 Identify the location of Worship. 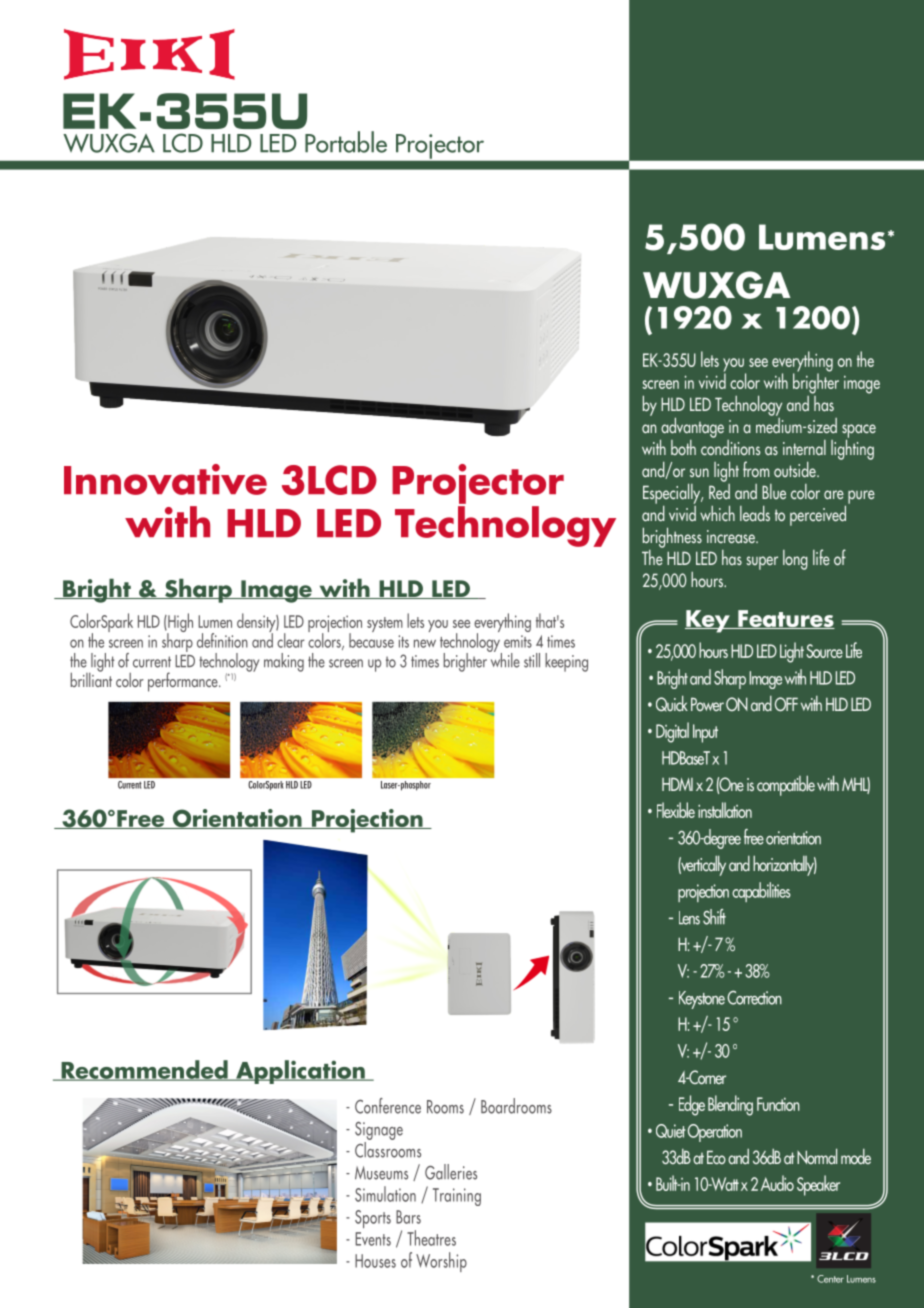
(441, 1262).
